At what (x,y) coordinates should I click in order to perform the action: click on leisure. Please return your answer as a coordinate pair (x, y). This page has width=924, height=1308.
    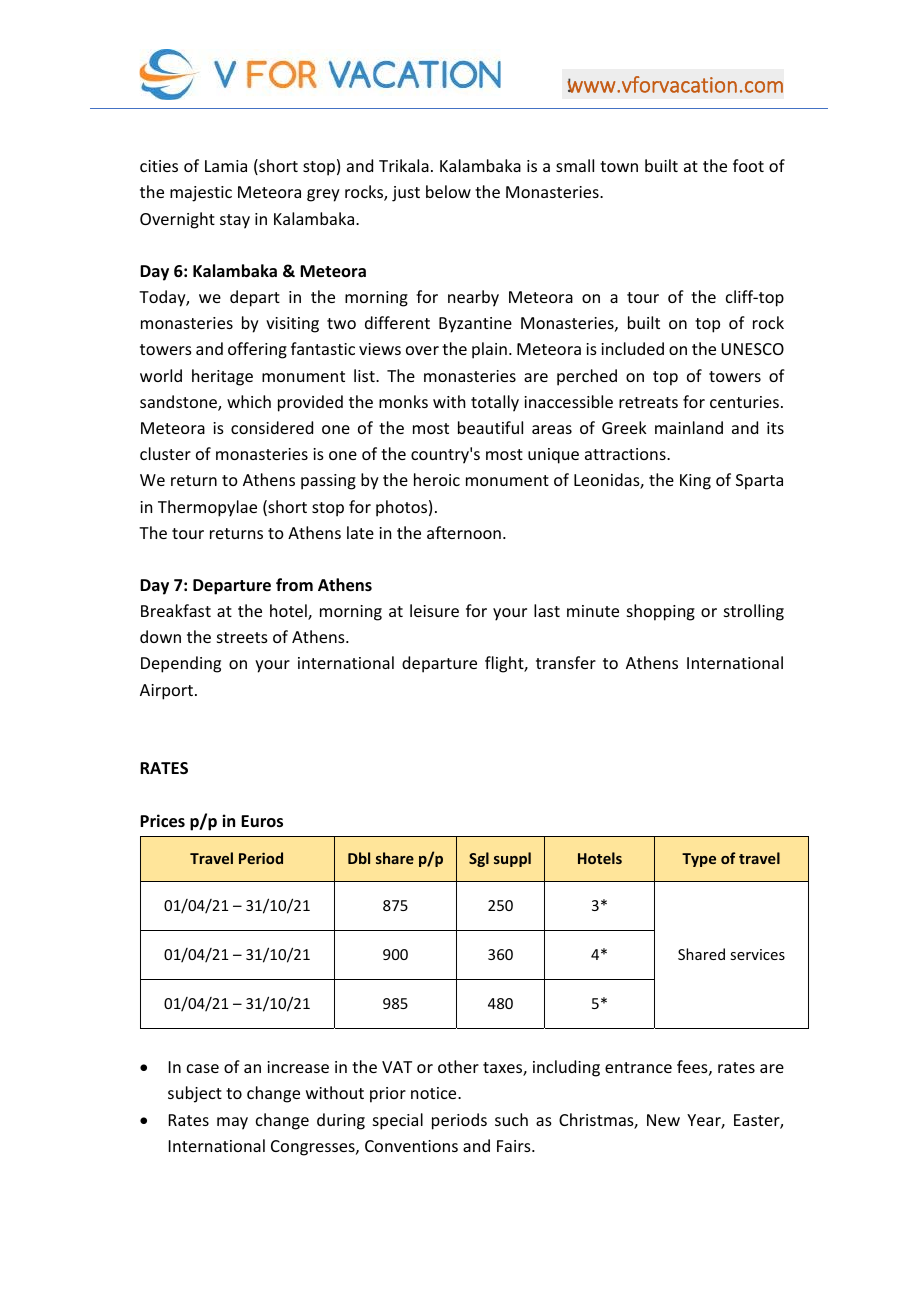
    Looking at the image, I should click on (434, 610).
